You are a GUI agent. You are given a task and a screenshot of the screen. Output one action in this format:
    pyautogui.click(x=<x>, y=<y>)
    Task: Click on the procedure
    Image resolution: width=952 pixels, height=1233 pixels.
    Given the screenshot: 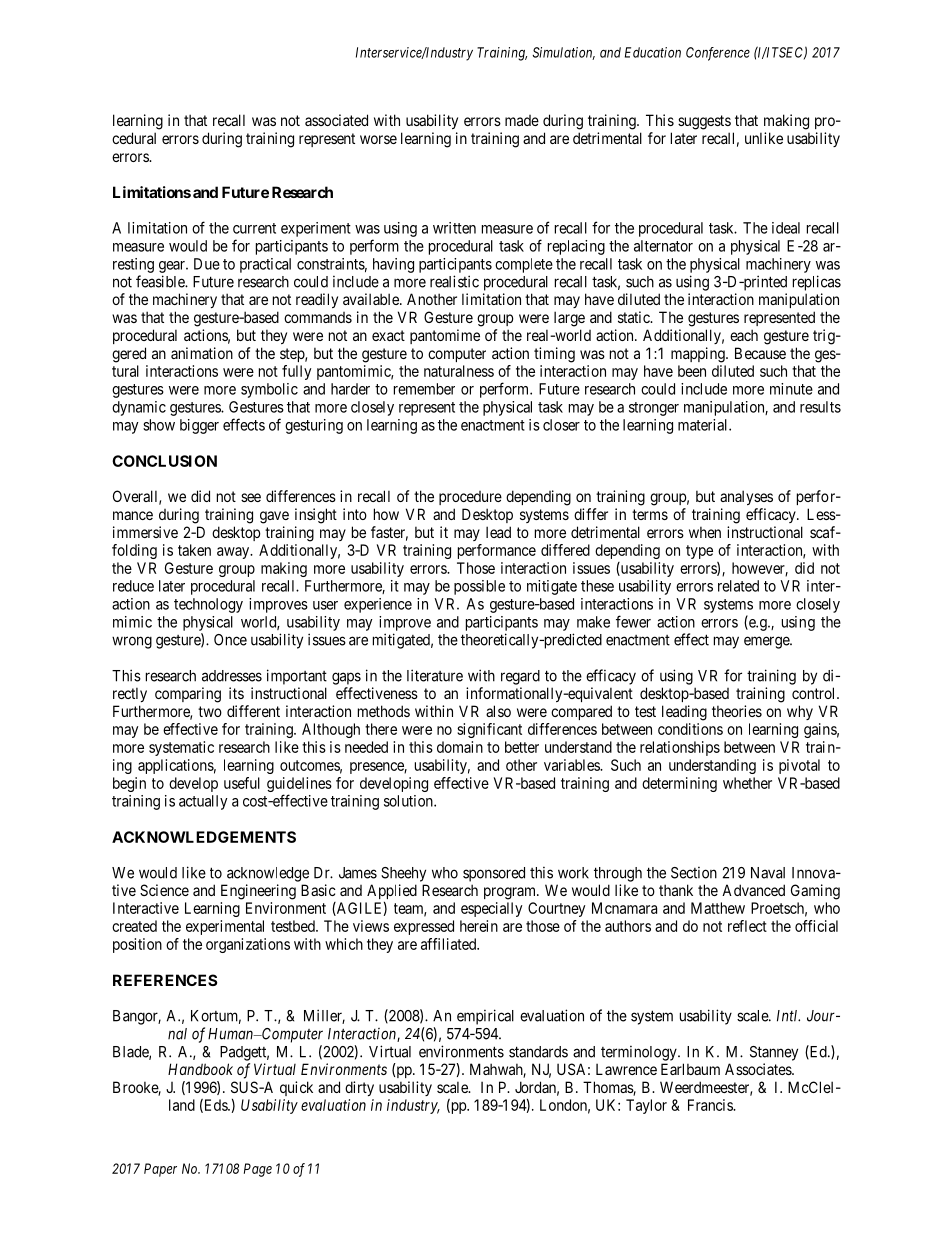 What is the action you would take?
    pyautogui.click(x=470, y=498)
